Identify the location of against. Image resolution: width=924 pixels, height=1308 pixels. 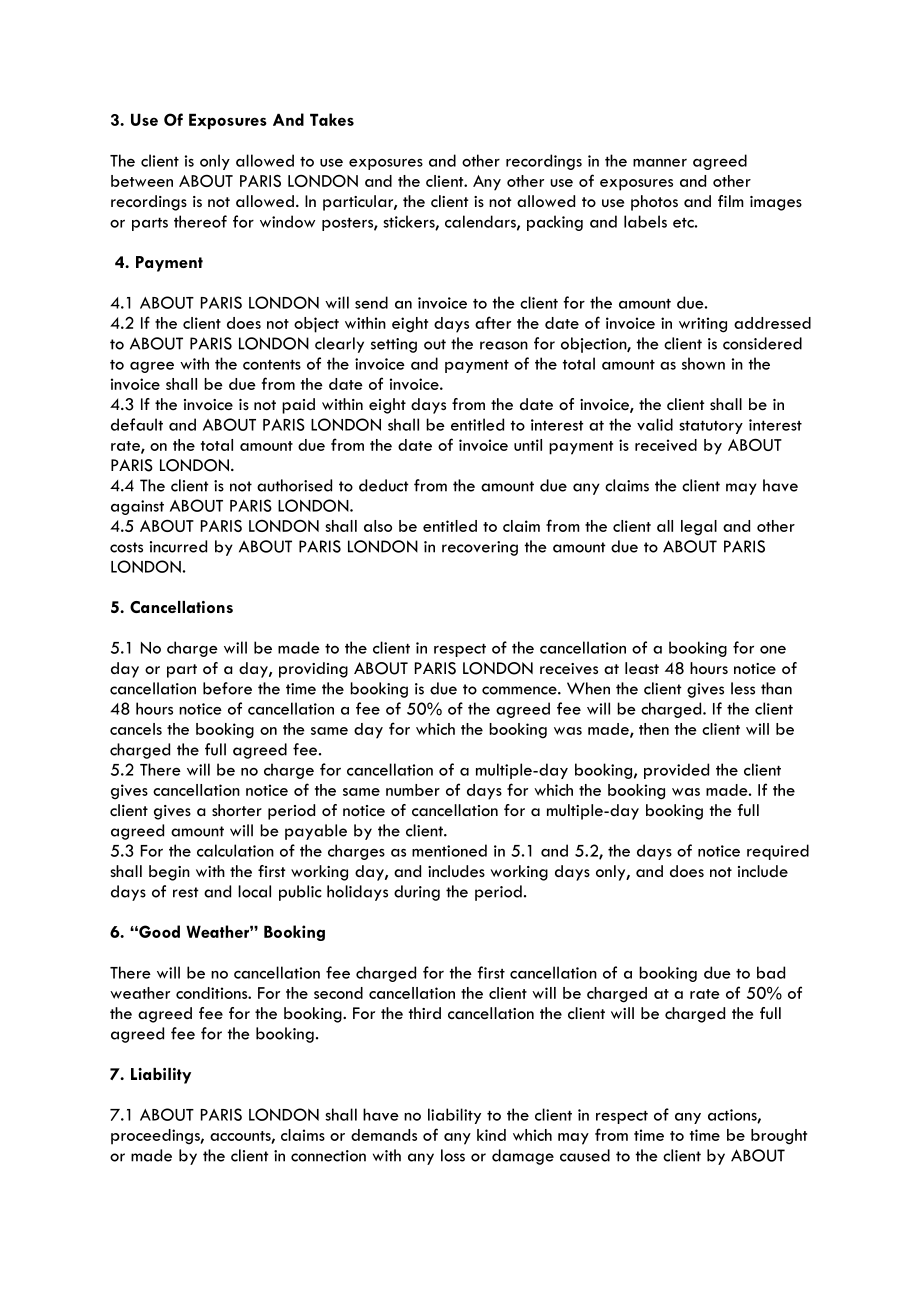
(137, 507).
